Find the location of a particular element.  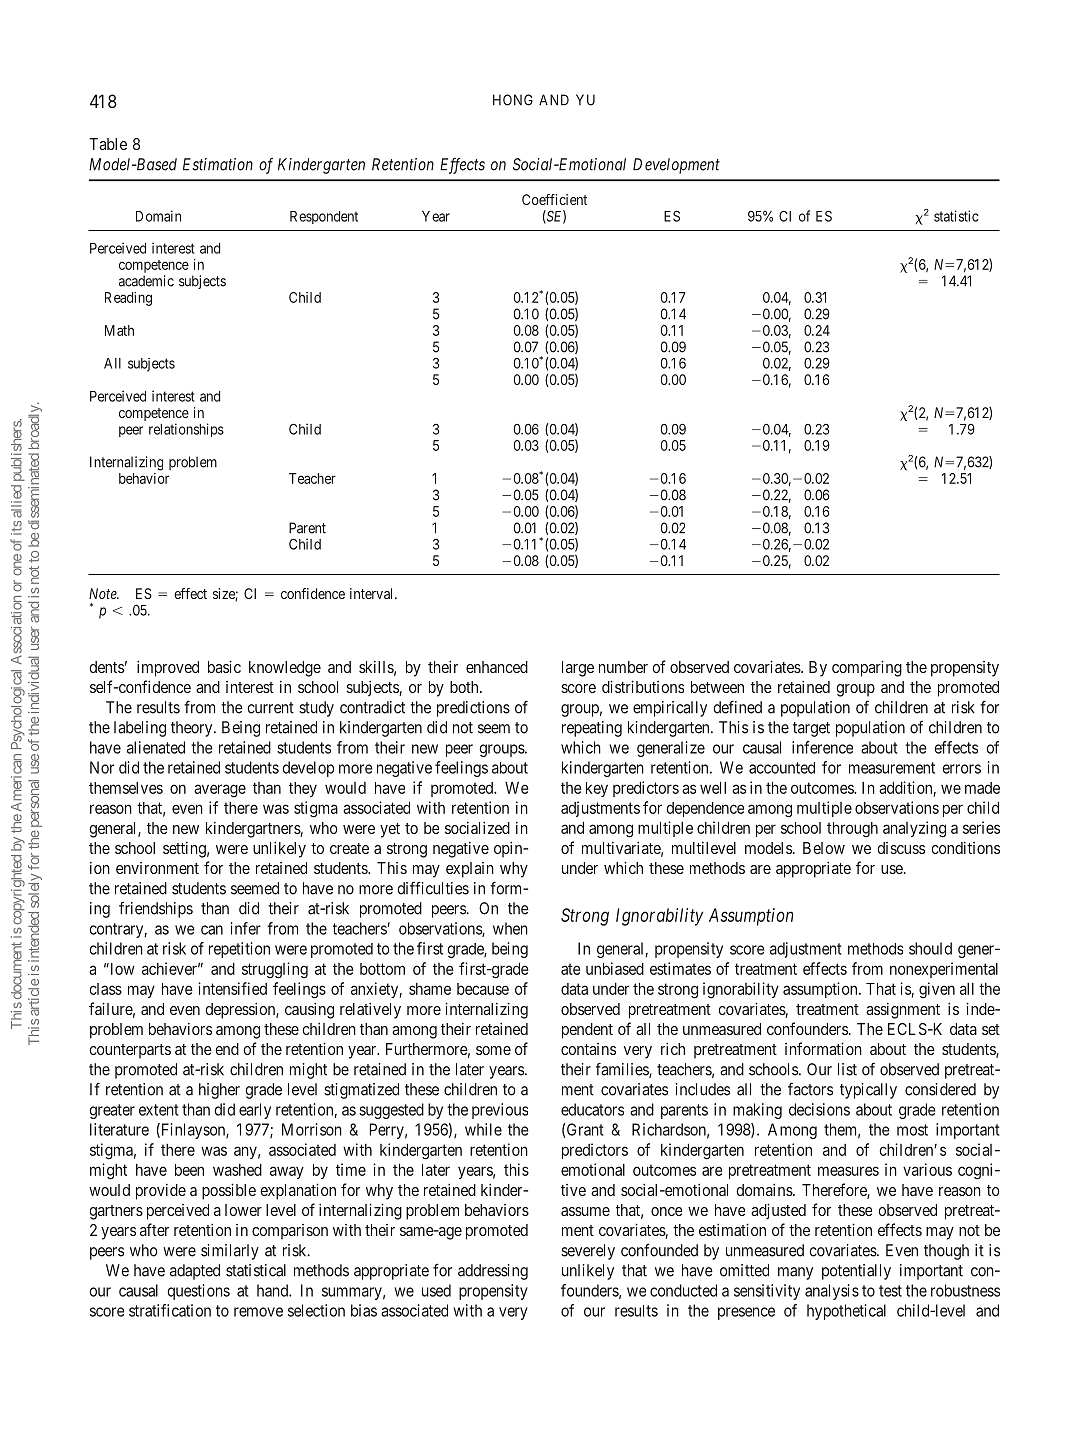

Coefficient is located at coordinates (554, 199).
